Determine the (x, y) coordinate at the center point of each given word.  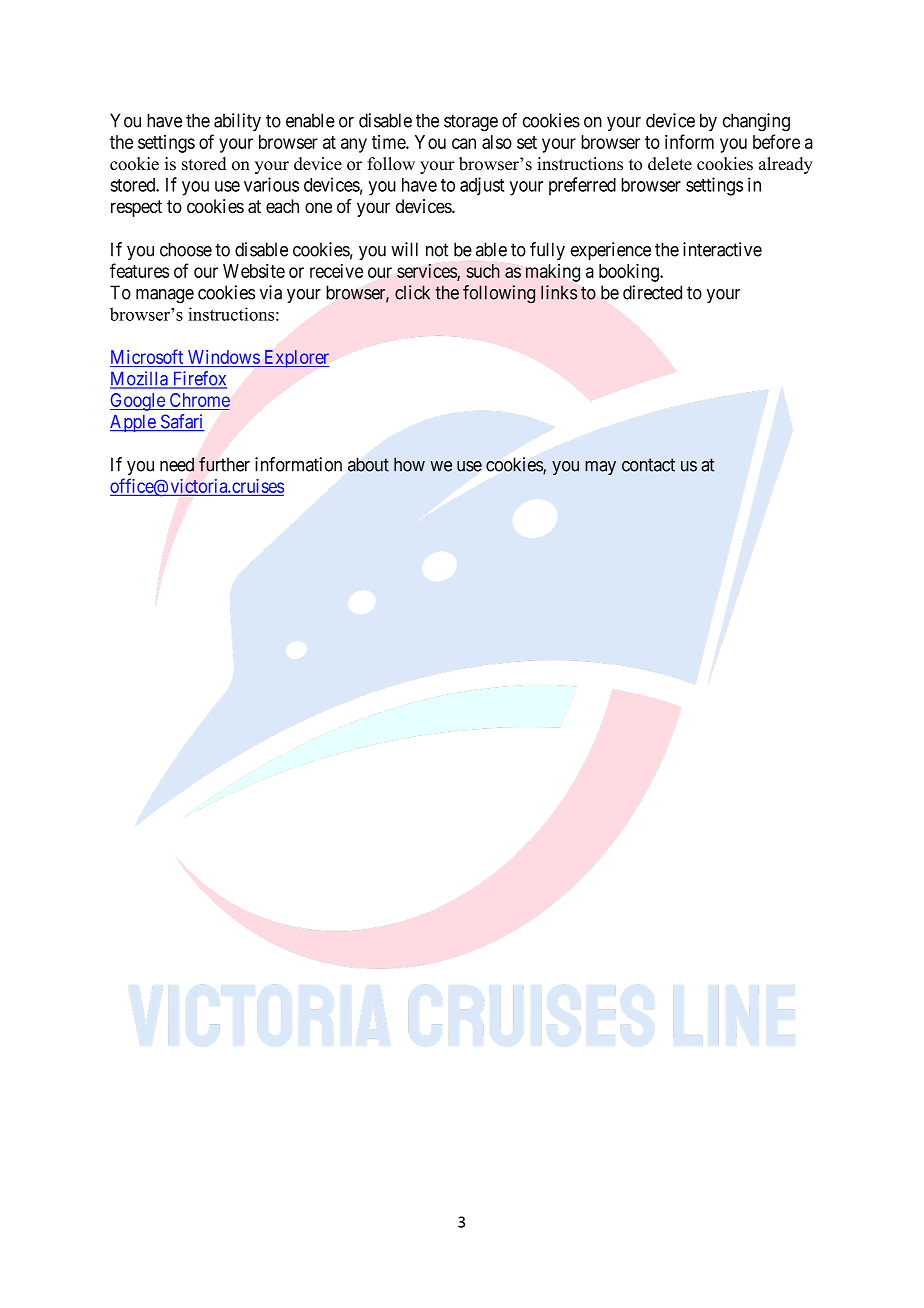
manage (165, 296)
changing (756, 122)
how (409, 464)
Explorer (295, 359)
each (282, 206)
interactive (722, 249)
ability (237, 122)
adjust (482, 186)
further (224, 464)
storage (471, 123)
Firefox (198, 379)
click (412, 292)
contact (648, 465)
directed (652, 292)
